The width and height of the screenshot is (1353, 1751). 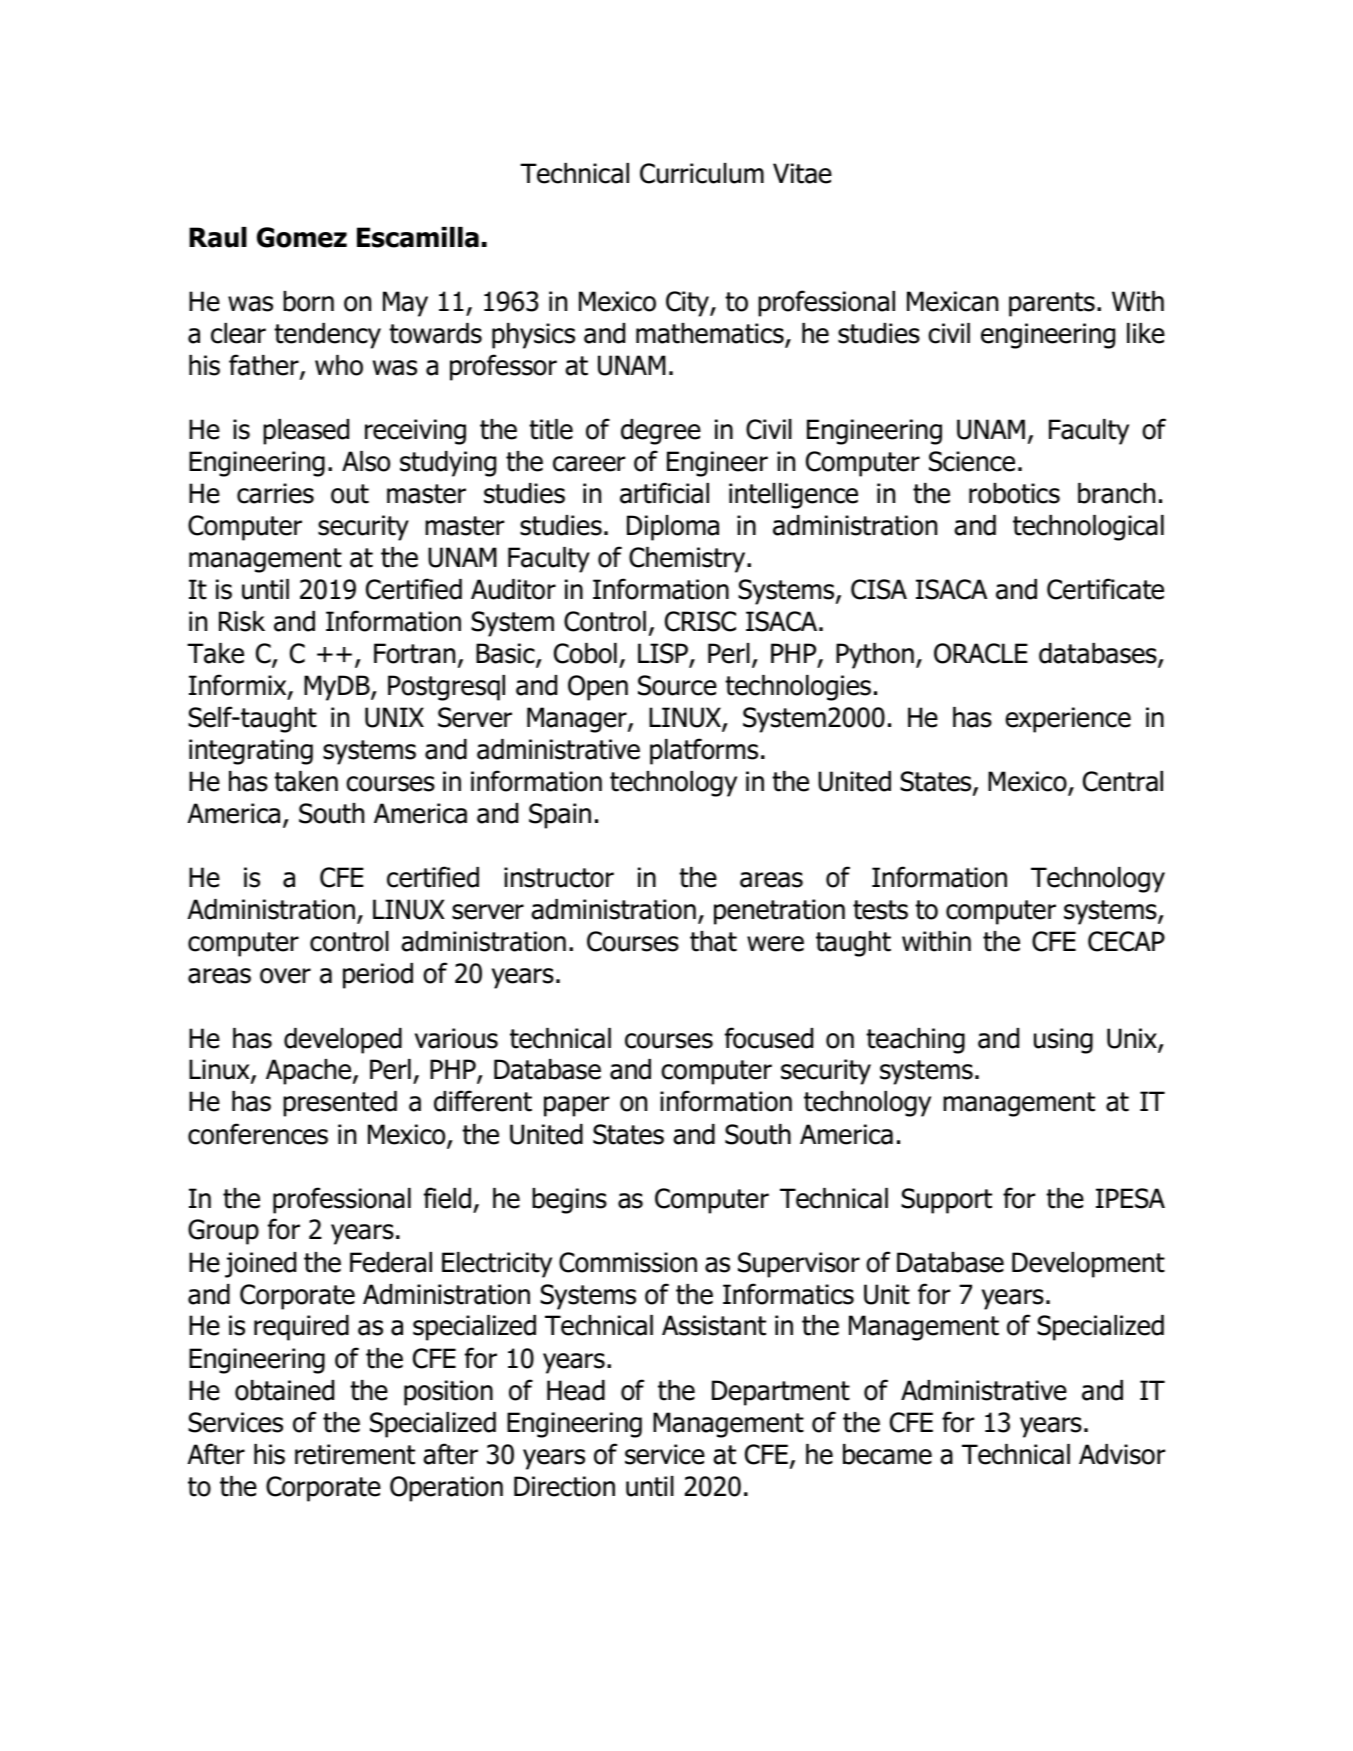 I want to click on Curriculum, so click(x=702, y=173).
